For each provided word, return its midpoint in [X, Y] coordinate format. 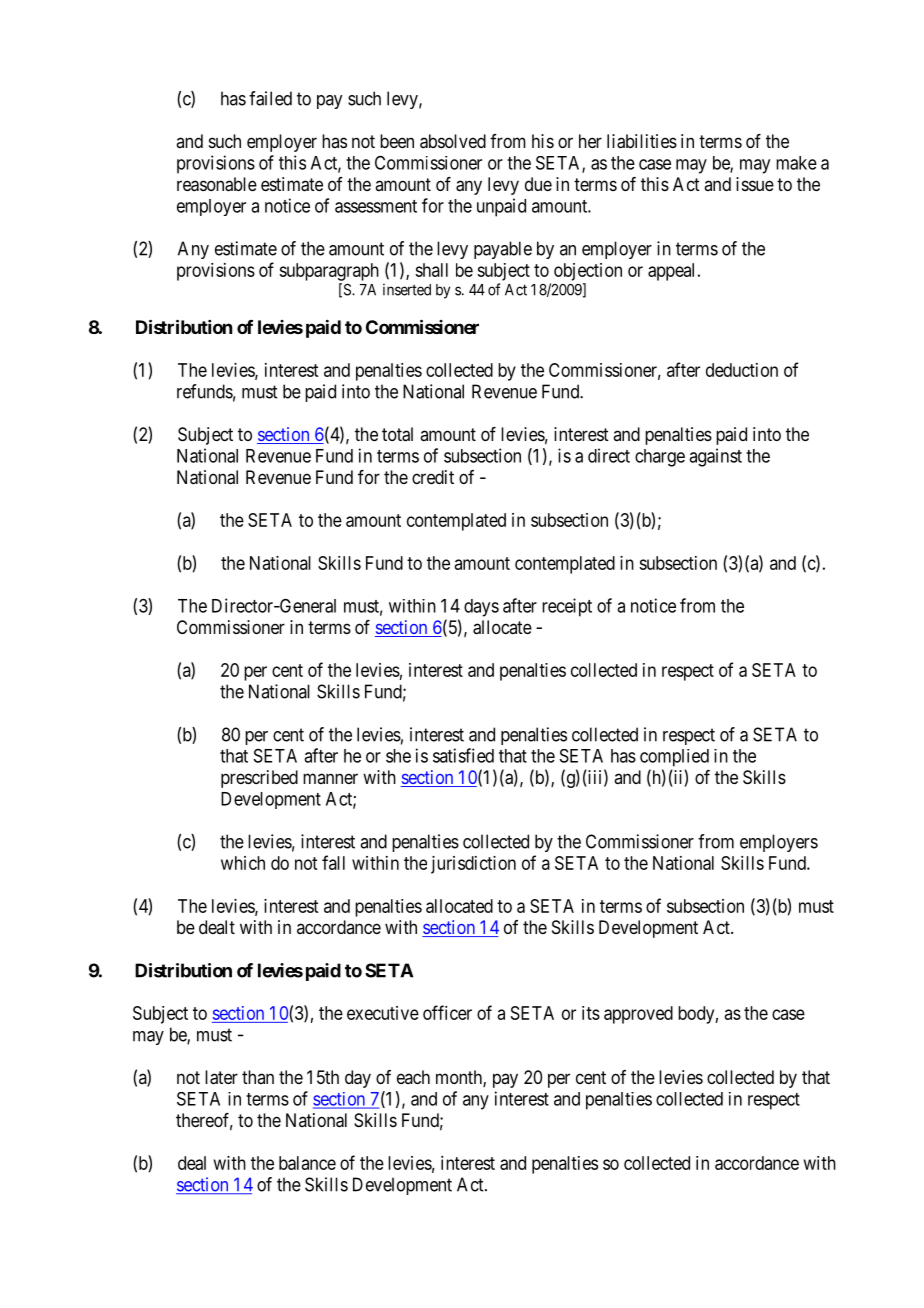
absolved [453, 141]
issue [755, 184]
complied [674, 758]
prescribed [259, 779]
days [481, 608]
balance [307, 1163]
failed [270, 98]
